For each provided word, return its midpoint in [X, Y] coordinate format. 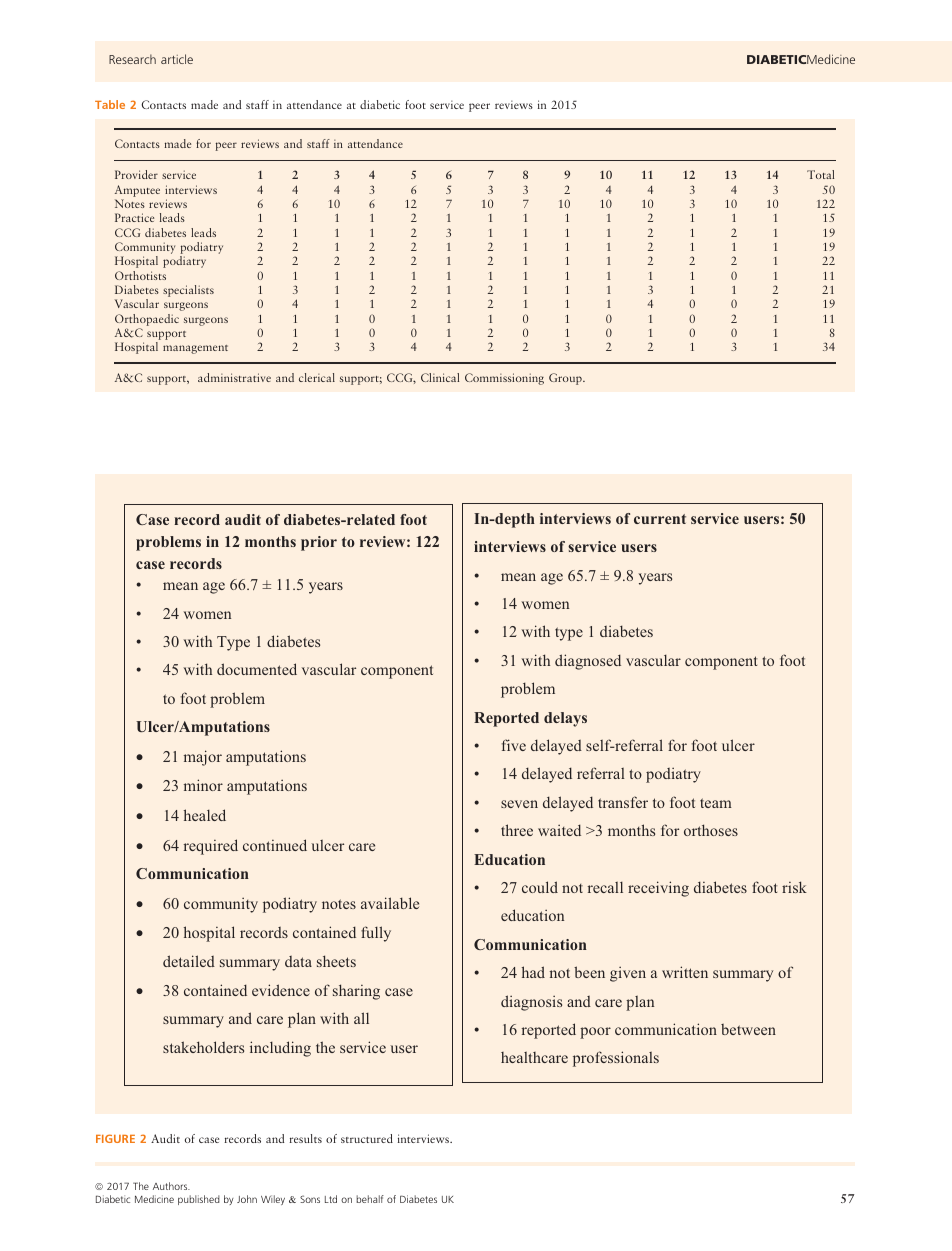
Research [132, 59]
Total [820, 174]
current [660, 519]
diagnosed [588, 662]
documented [257, 669]
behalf [370, 1199]
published [199, 1200]
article [177, 59]
